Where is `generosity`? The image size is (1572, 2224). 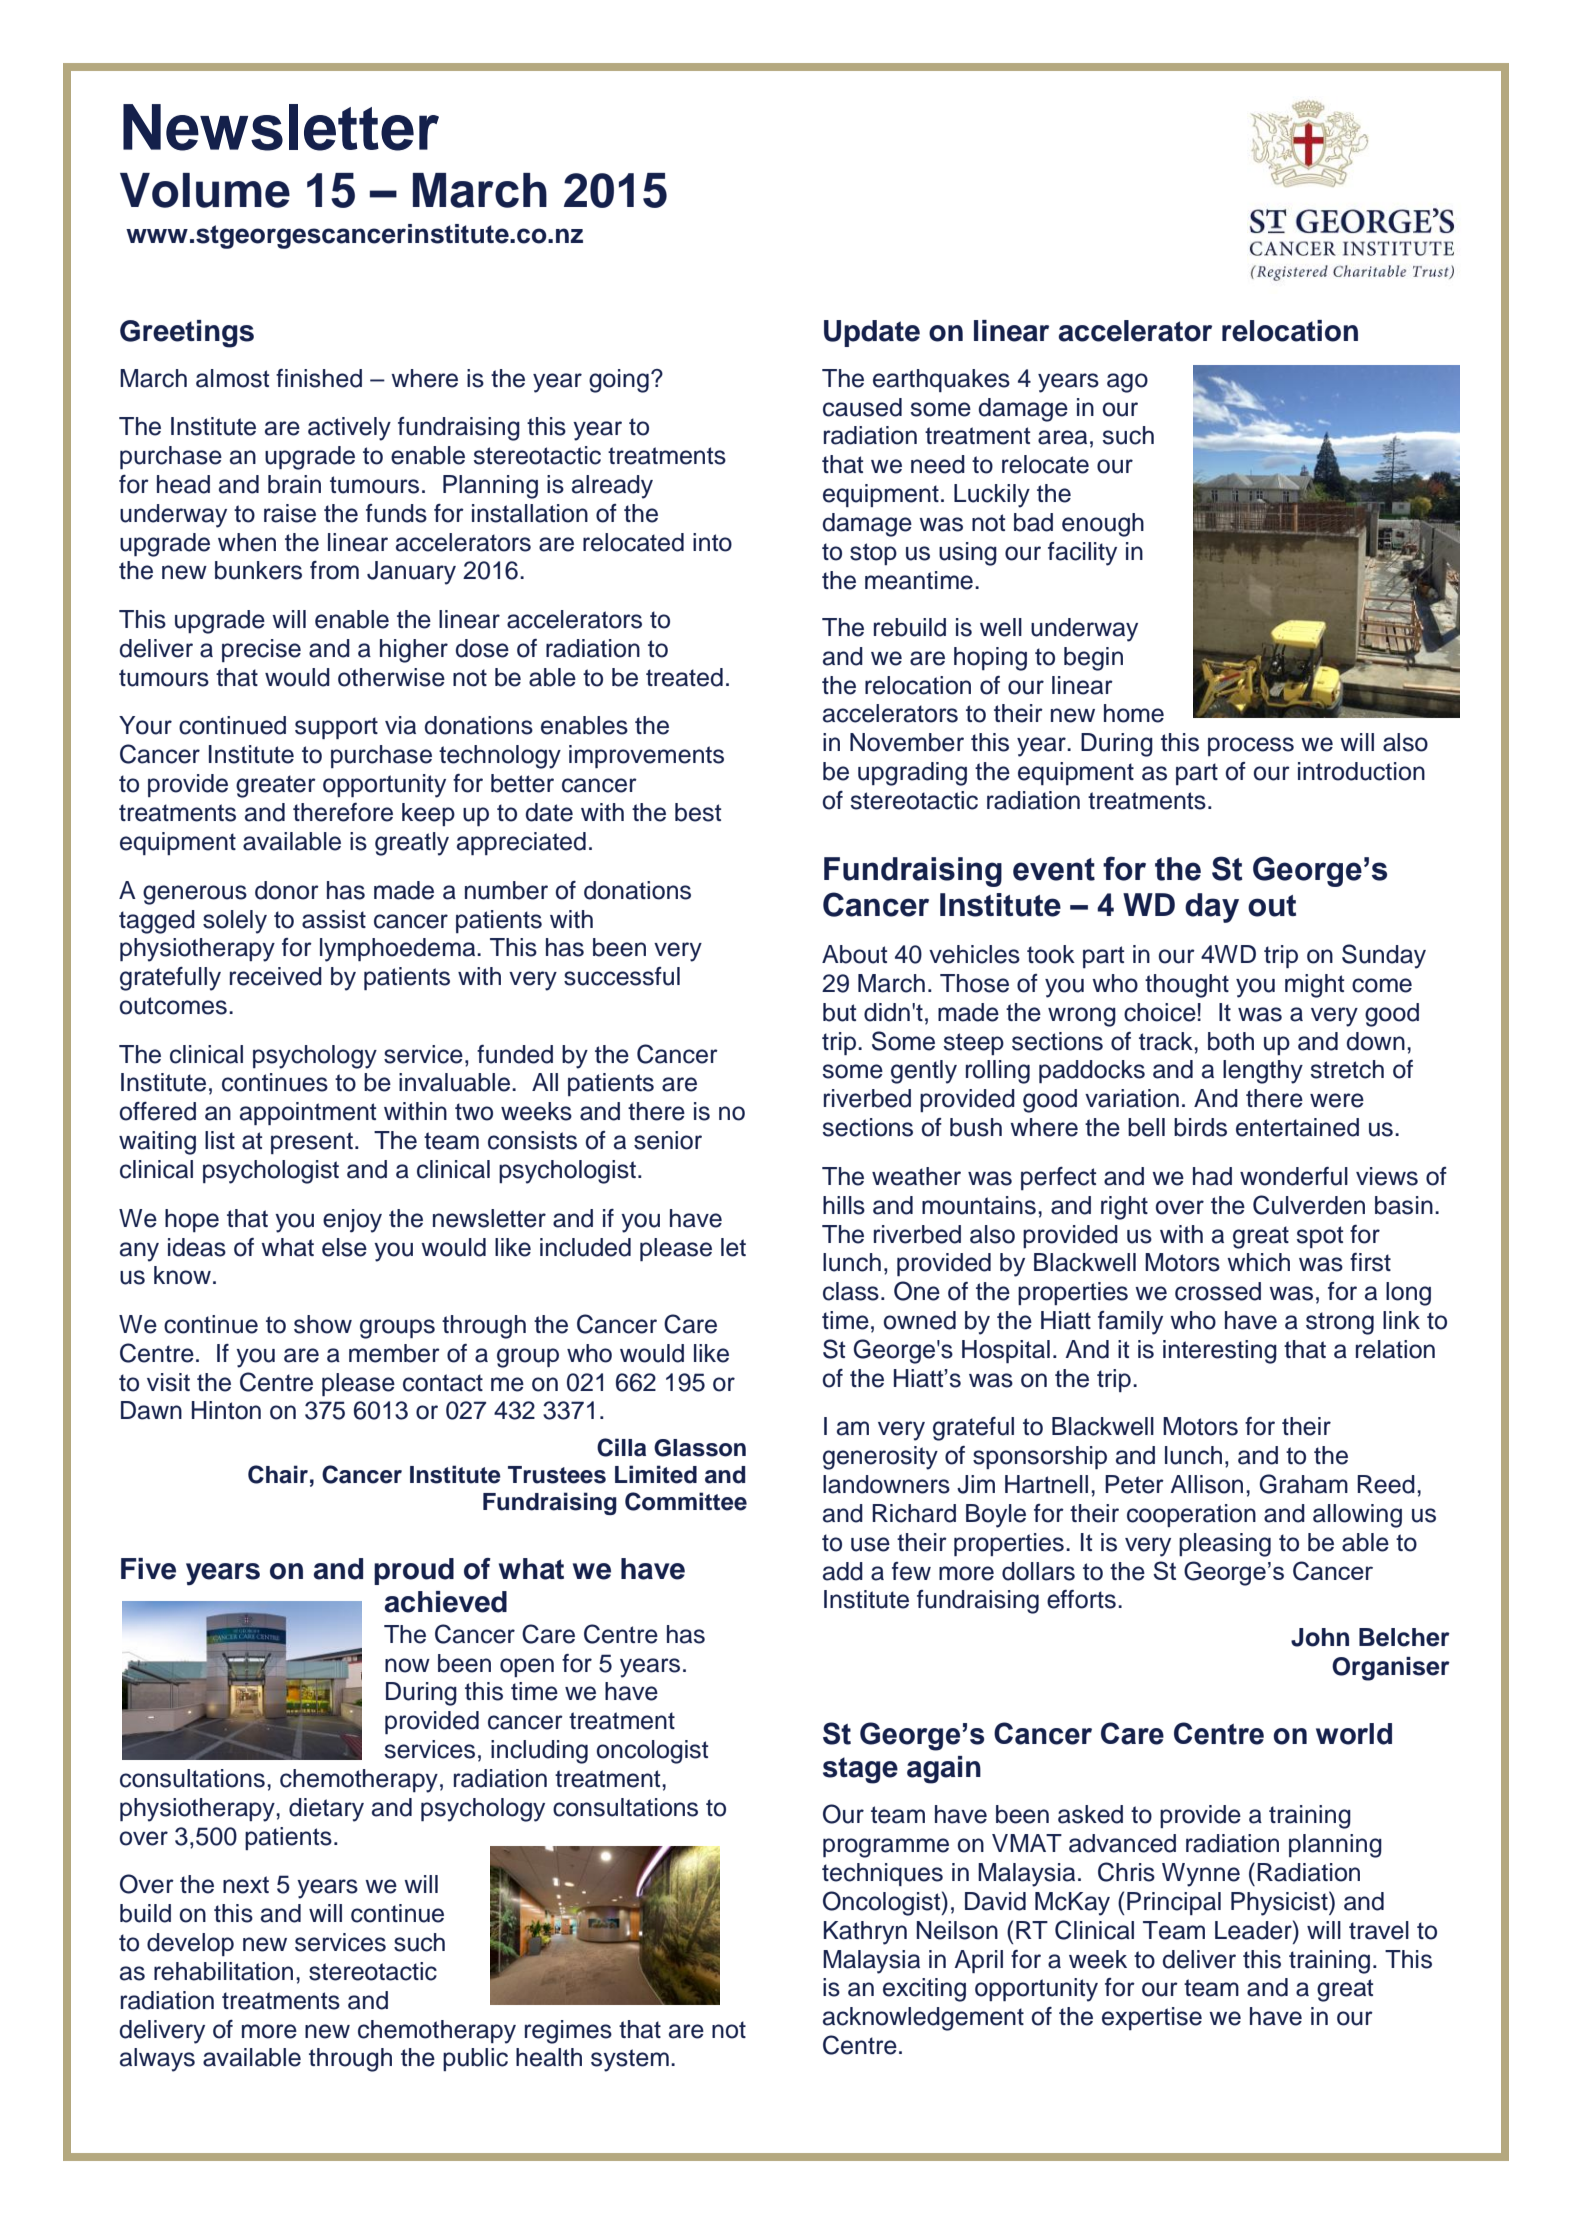 generosity is located at coordinates (880, 1458).
